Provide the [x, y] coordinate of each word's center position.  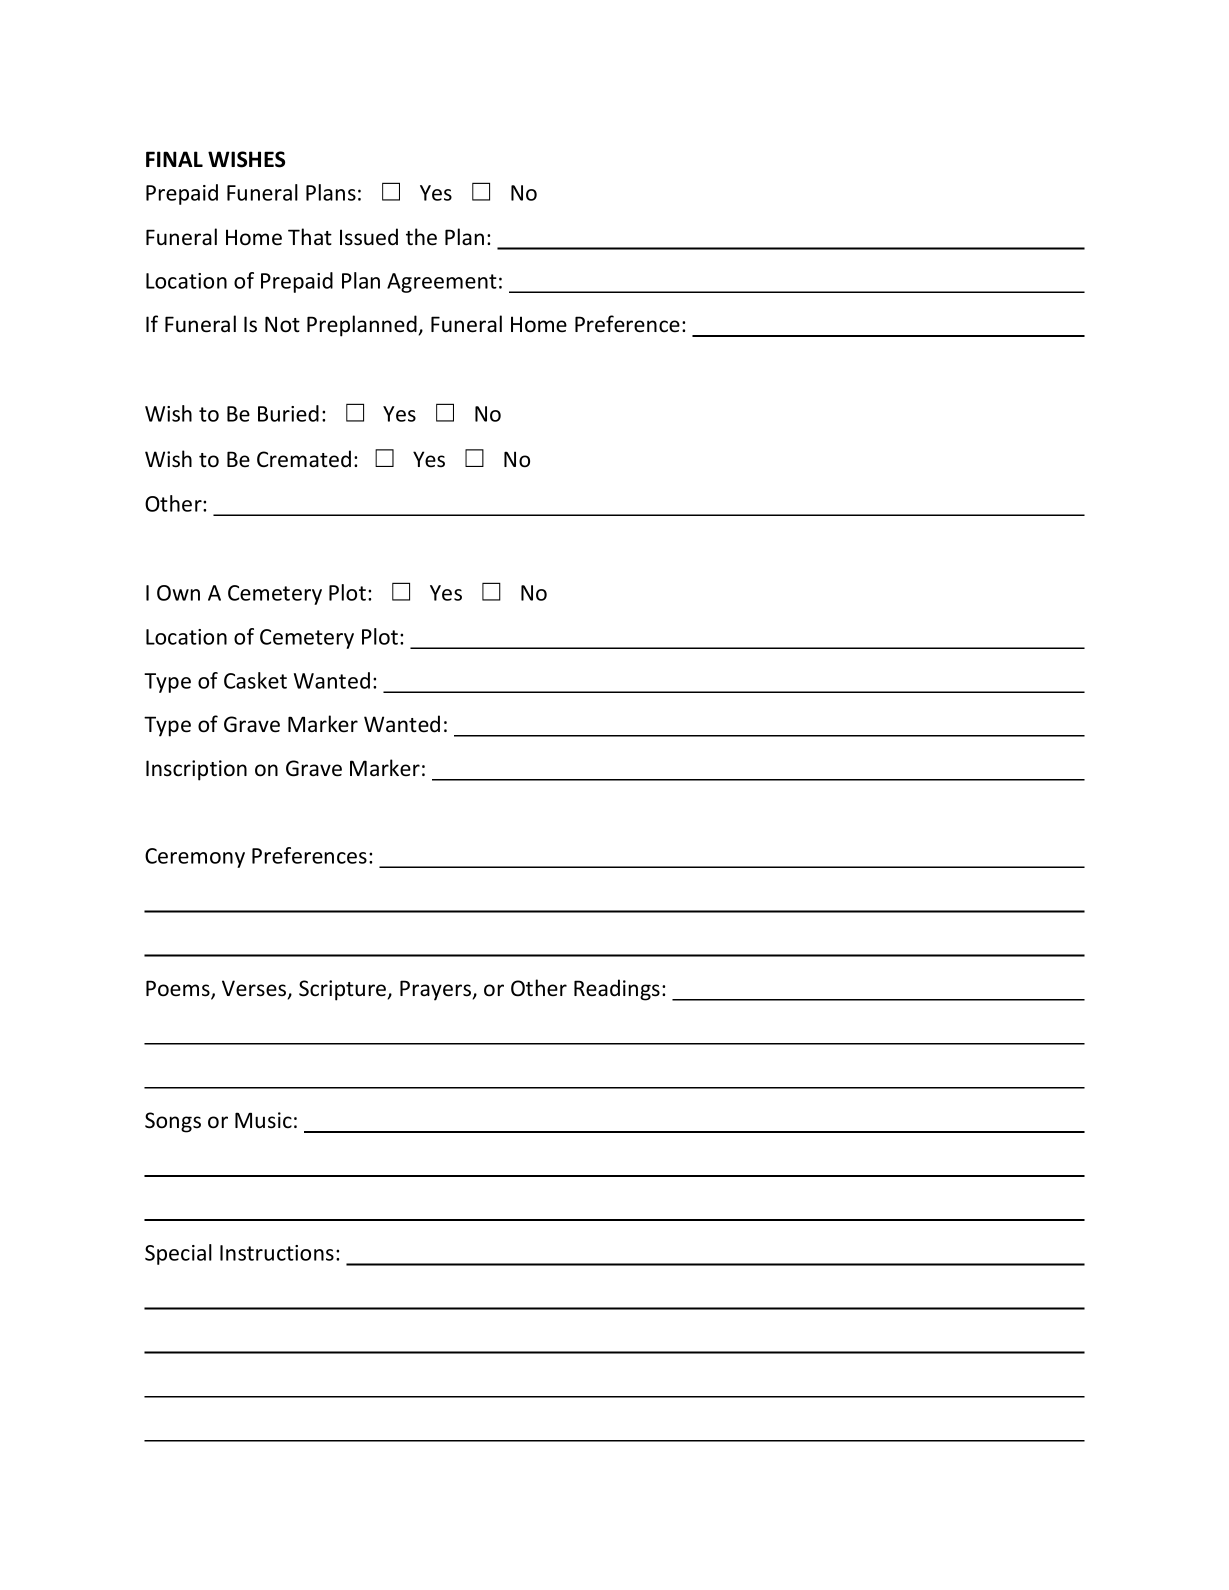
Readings [617, 990]
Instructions [277, 1253]
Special [178, 1254]
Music [263, 1120]
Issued [369, 237]
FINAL [174, 159]
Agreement [442, 283]
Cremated [304, 459]
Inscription [196, 770]
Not [282, 324]
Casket [255, 680]
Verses [255, 989]
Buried [288, 413]
